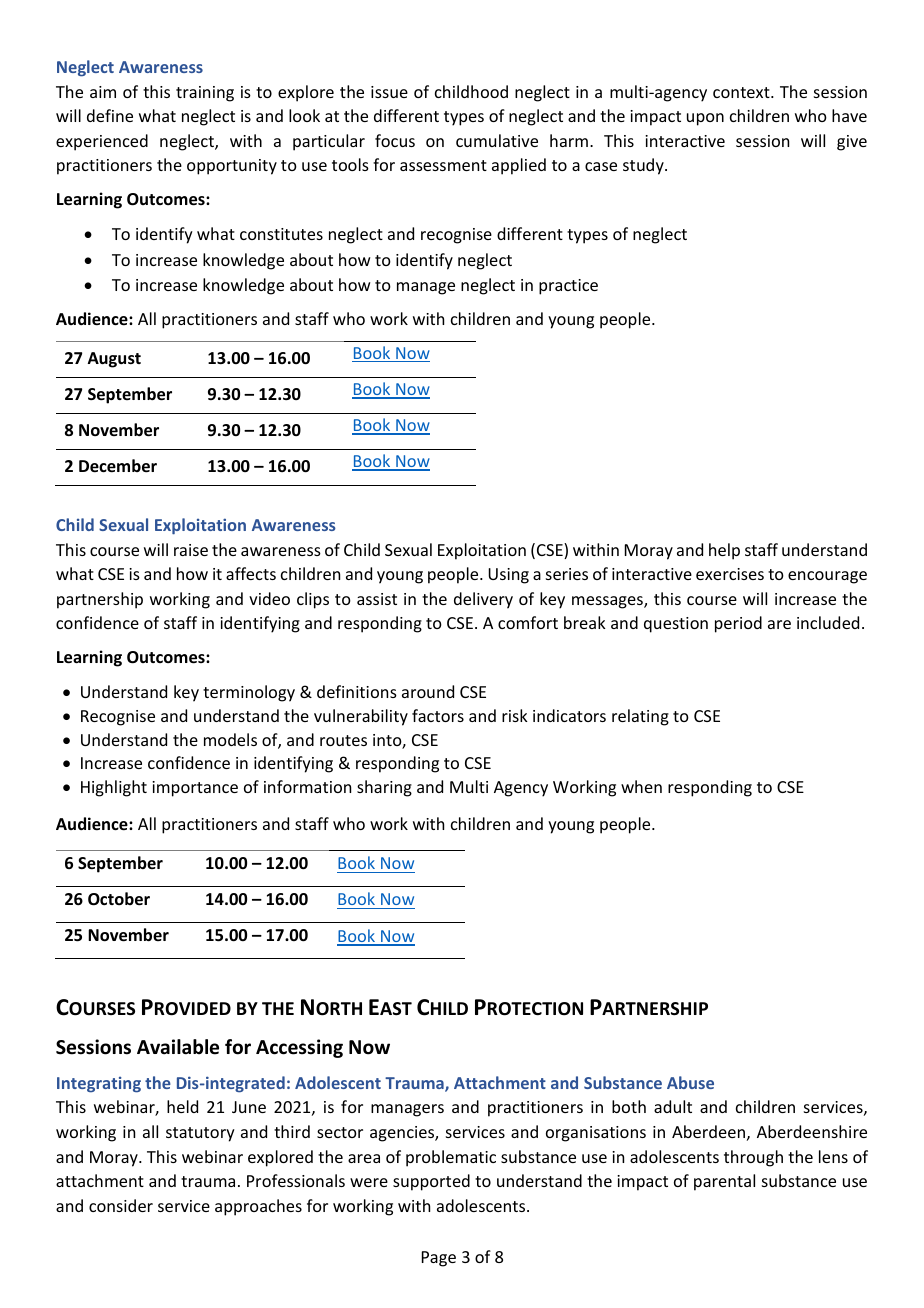  Describe the element at coordinates (738, 624) in the screenshot. I see `period` at that location.
